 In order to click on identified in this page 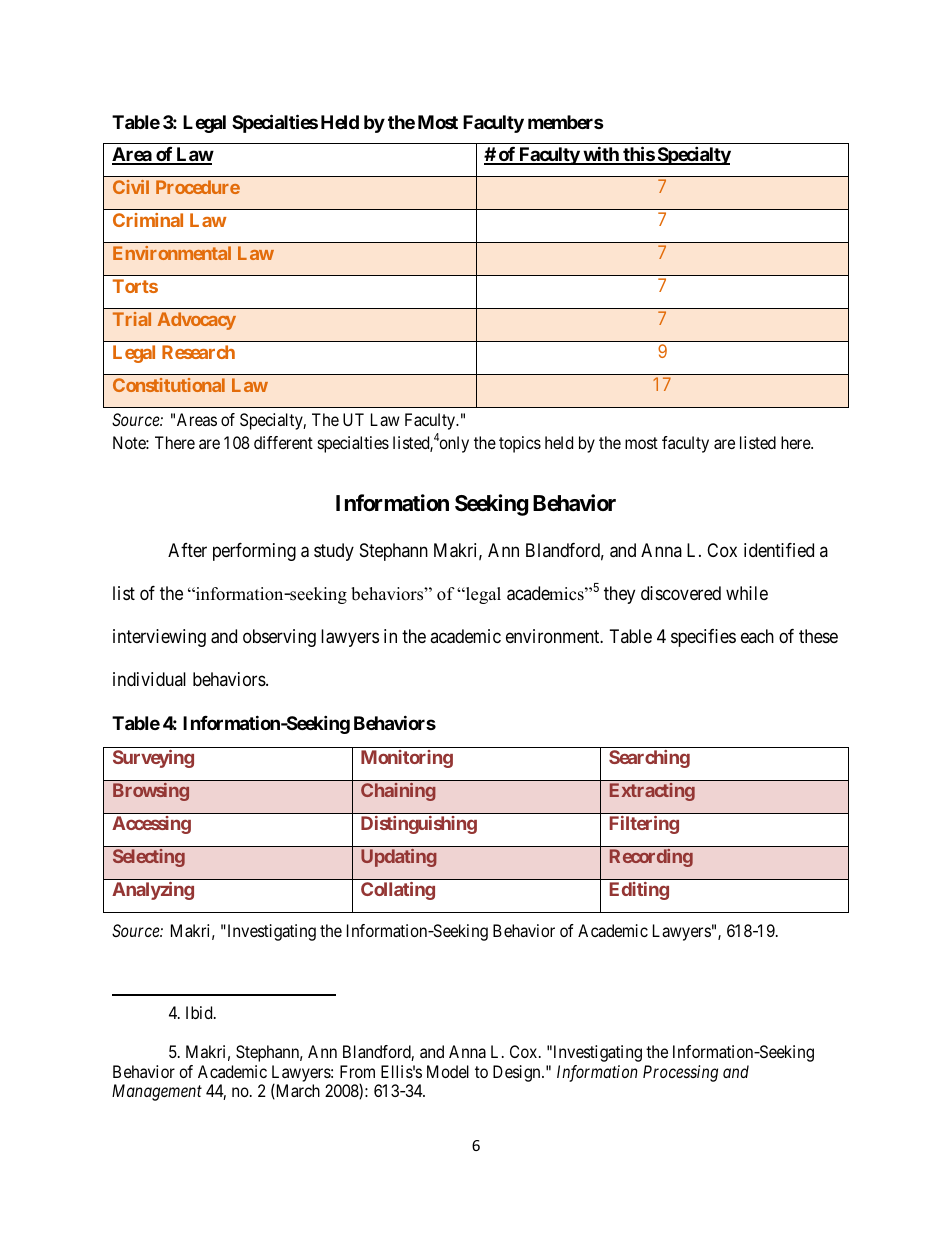, I will do `click(779, 550)`.
